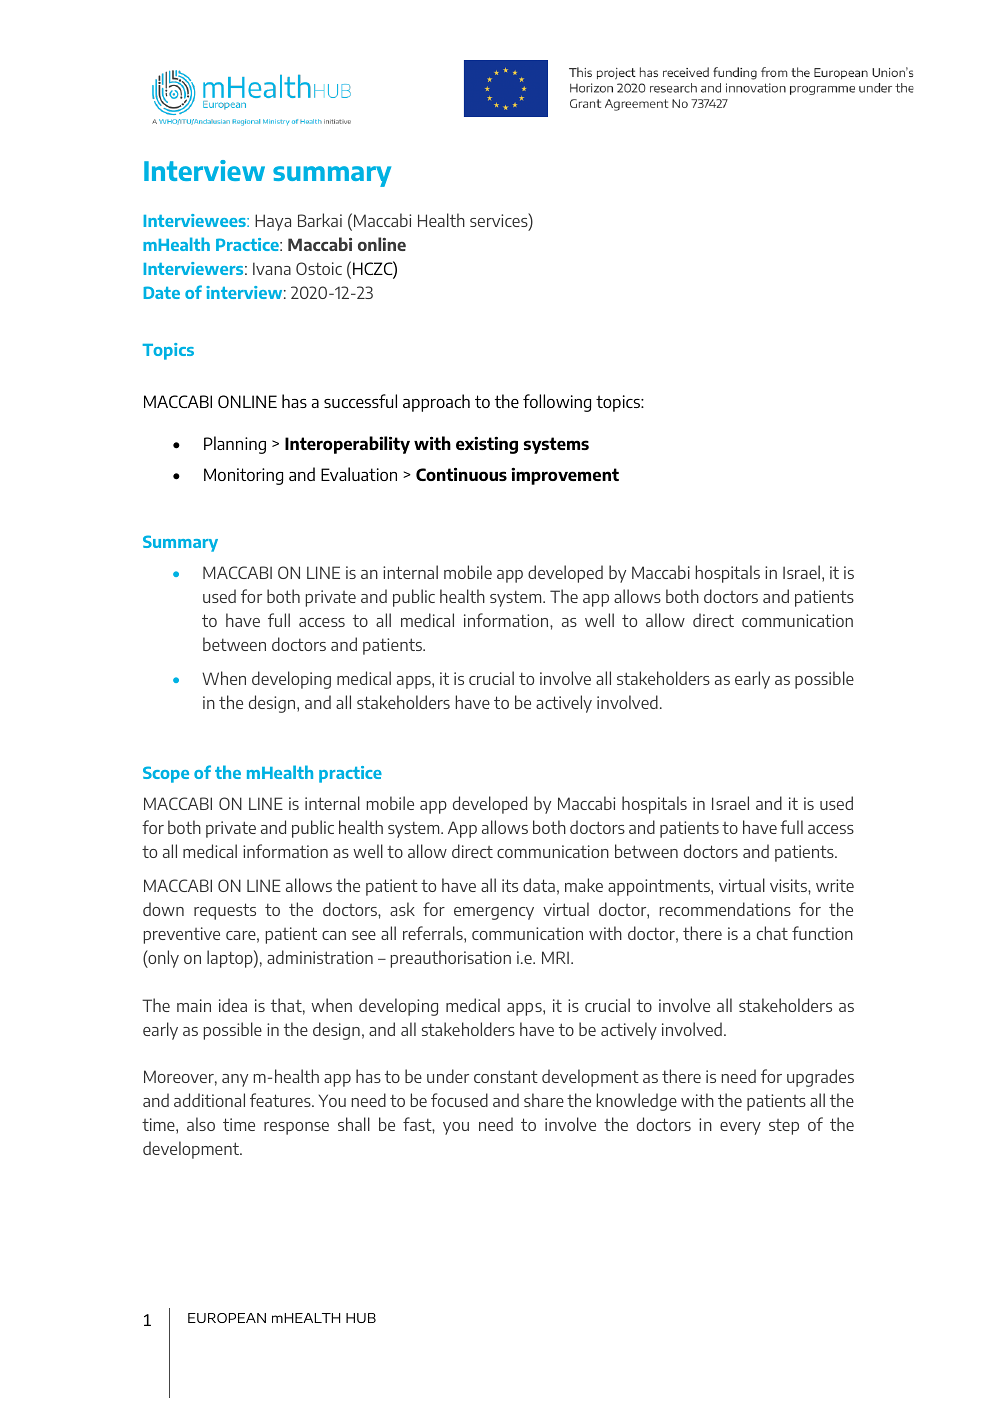 Image resolution: width=997 pixels, height=1410 pixels. I want to click on EUROPEAN, so click(227, 1318).
